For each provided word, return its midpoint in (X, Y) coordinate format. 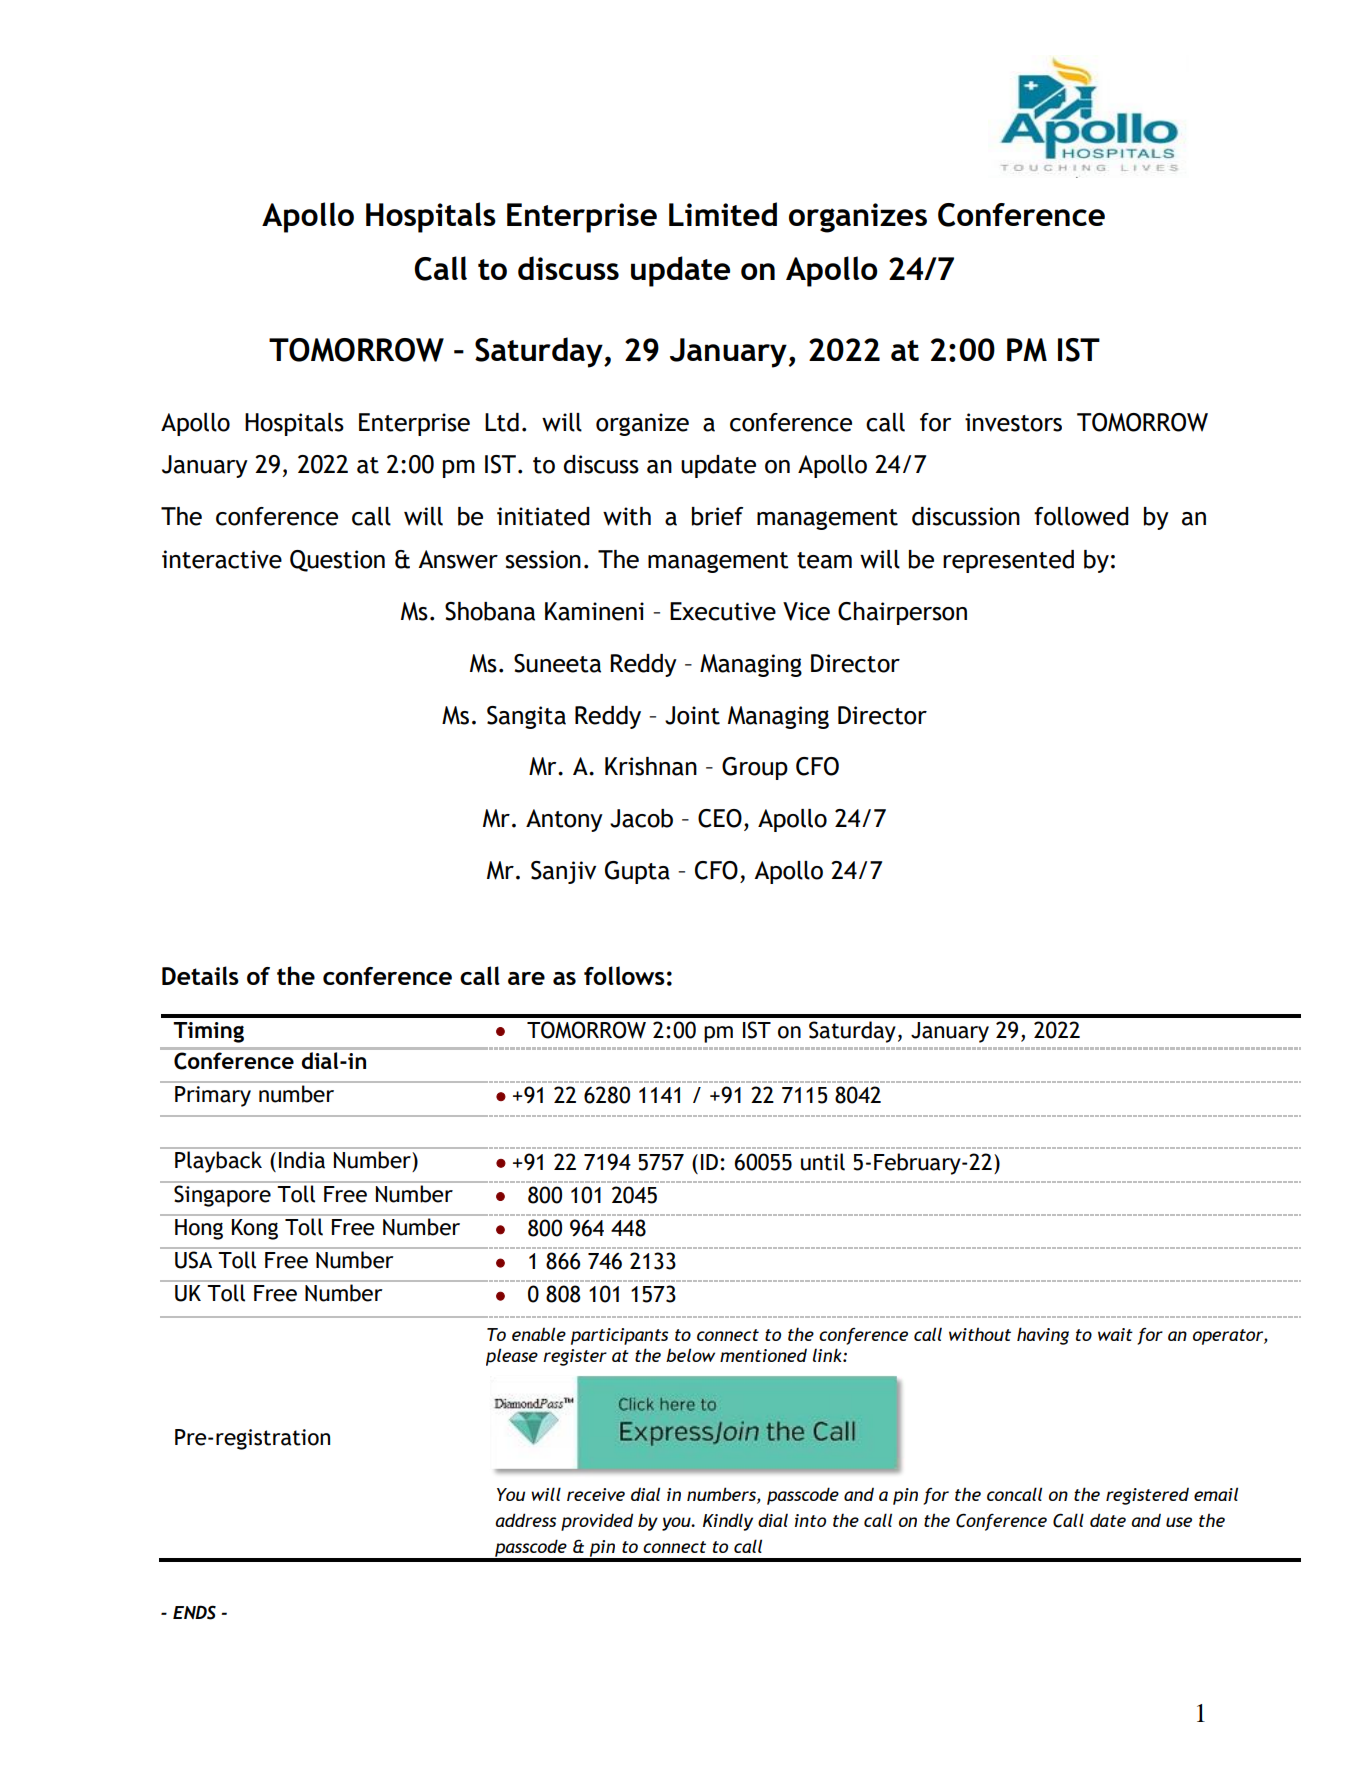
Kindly (728, 1522)
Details (200, 975)
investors (1013, 422)
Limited (723, 214)
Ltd (502, 422)
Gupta (637, 872)
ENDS (194, 1612)
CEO (720, 818)
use (1179, 1522)
